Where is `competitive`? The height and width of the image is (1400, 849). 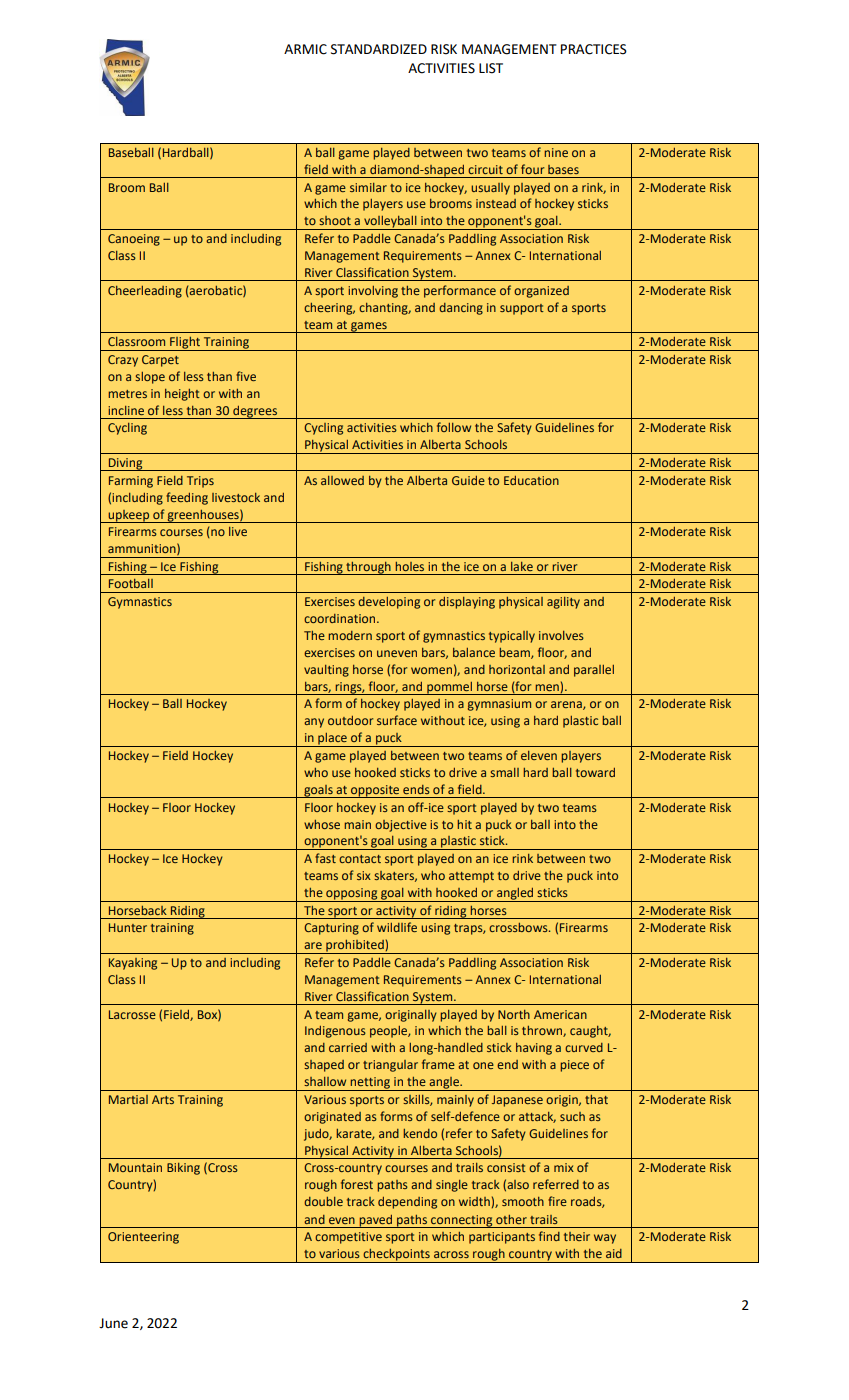
competitive is located at coordinates (348, 1238).
